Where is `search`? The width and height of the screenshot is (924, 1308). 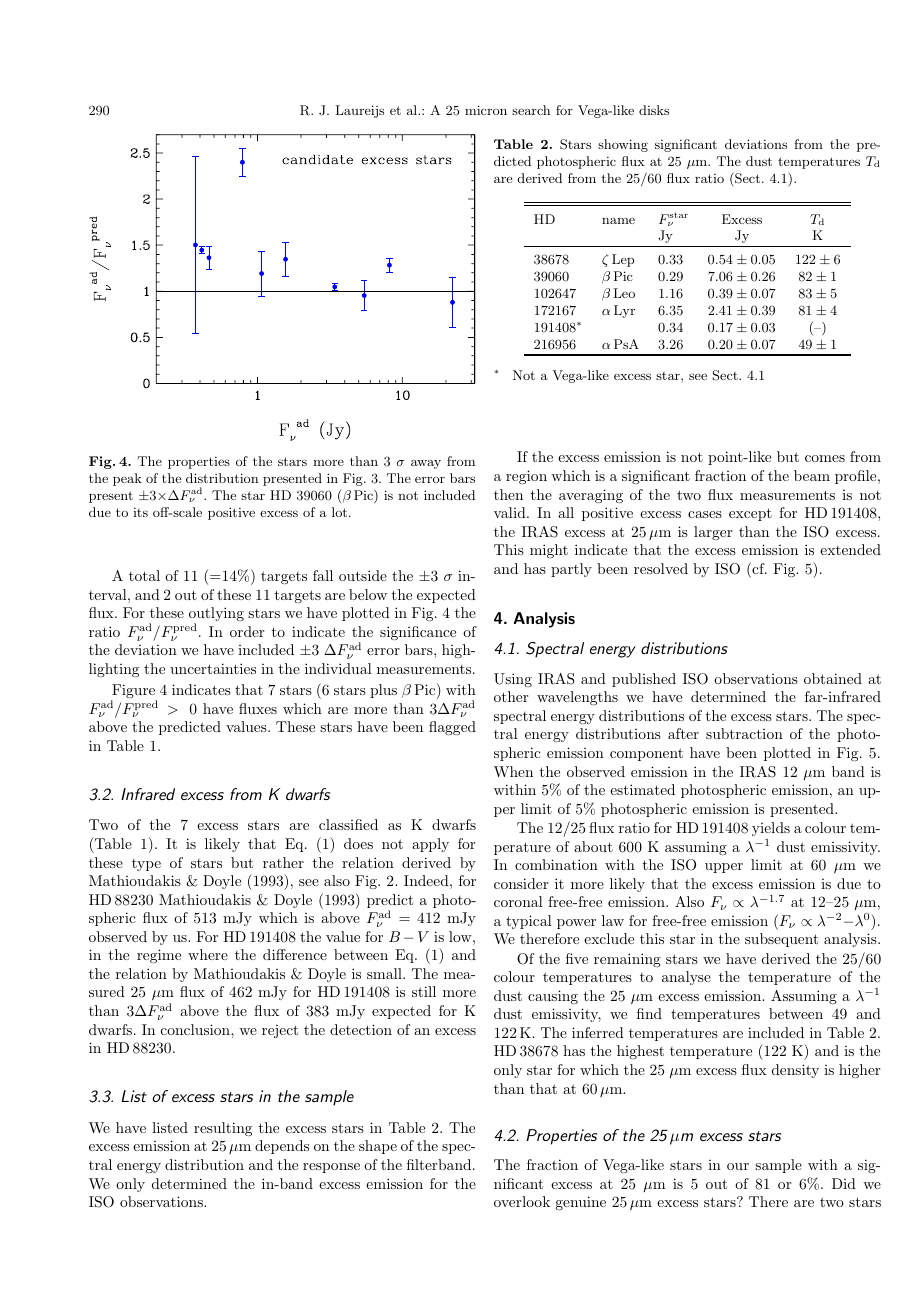
search is located at coordinates (531, 110).
